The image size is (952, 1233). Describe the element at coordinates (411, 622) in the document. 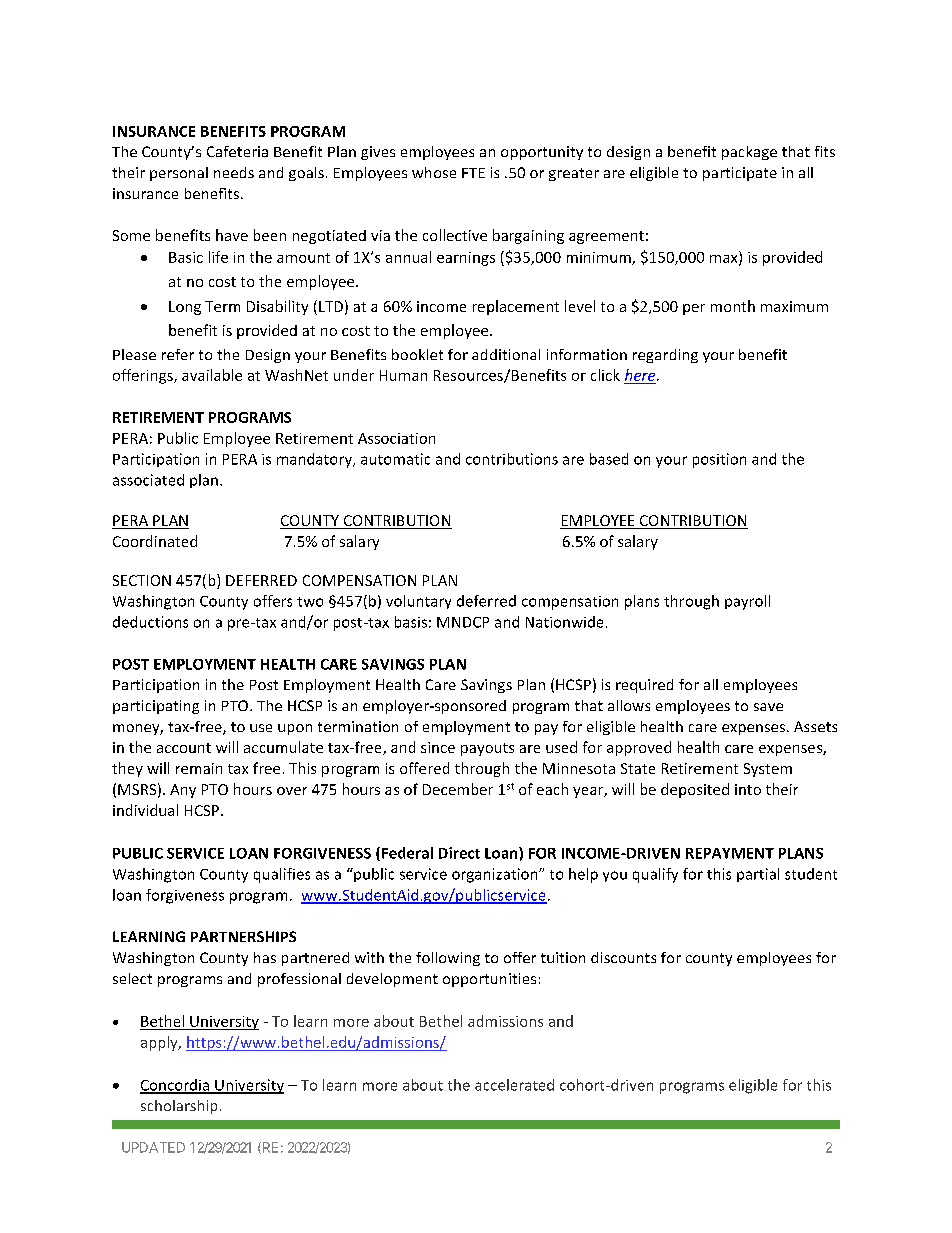

I see `basis` at that location.
